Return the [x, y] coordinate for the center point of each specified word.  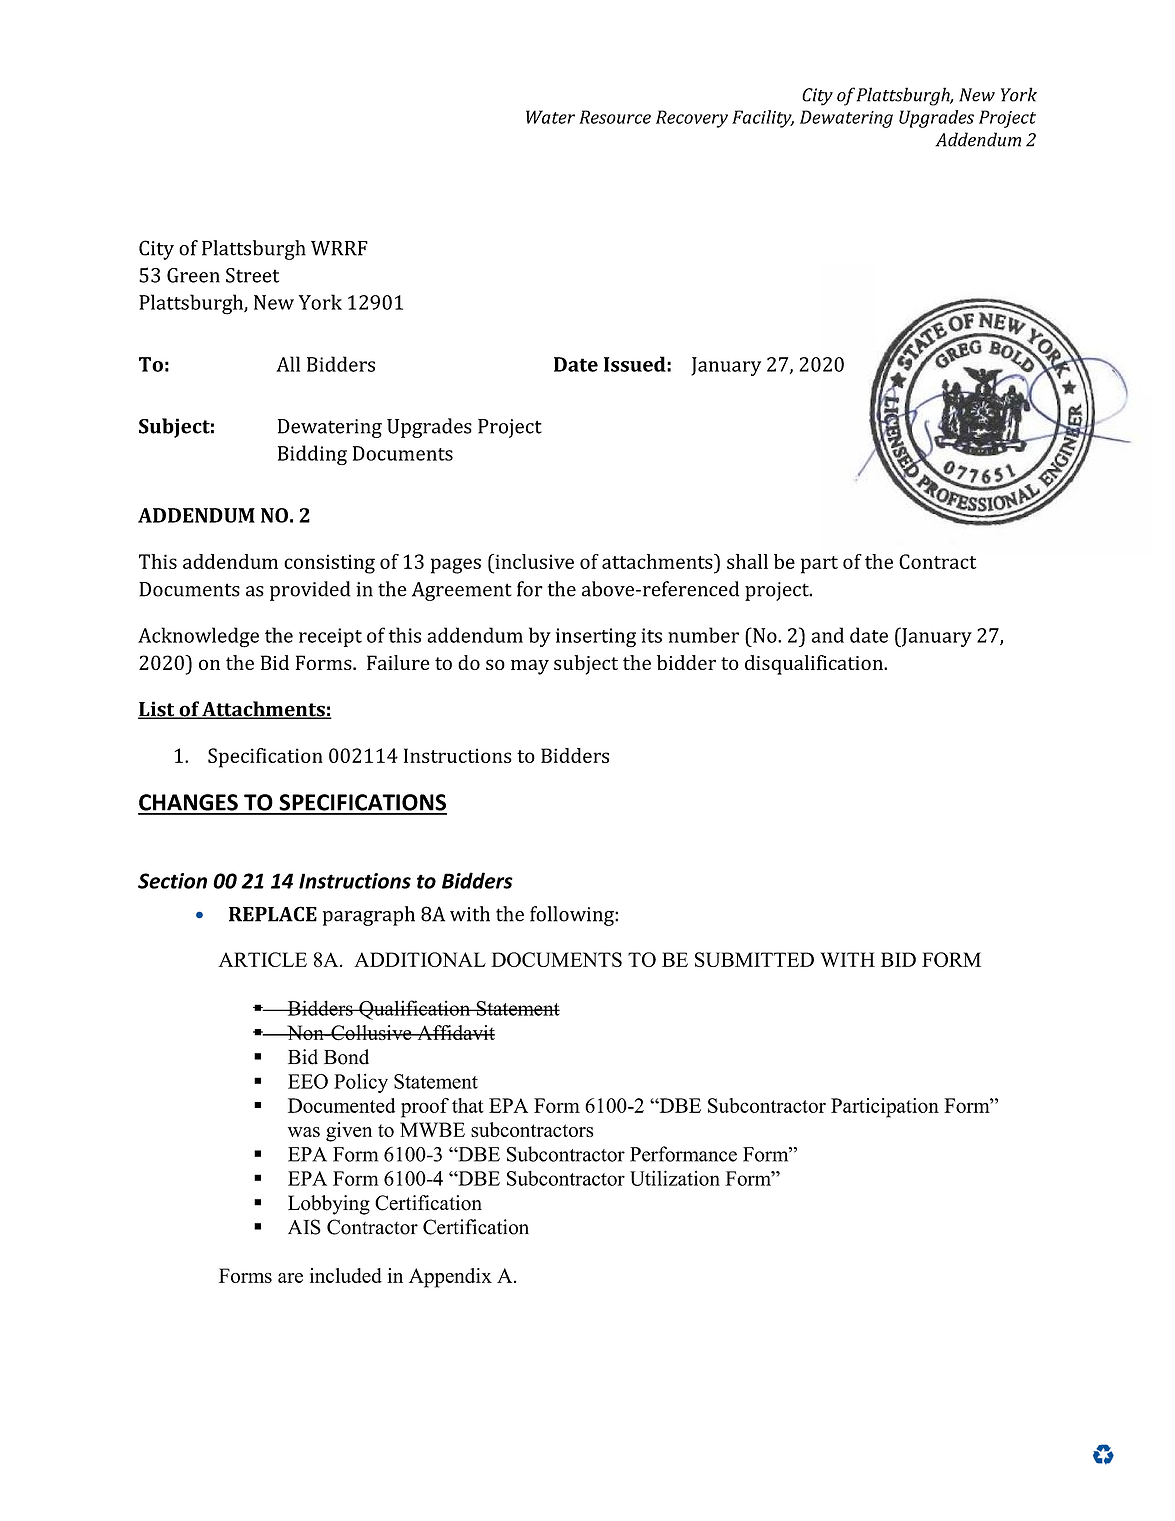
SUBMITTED [754, 959]
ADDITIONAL [420, 959]
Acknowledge [198, 637]
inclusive [533, 561]
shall [747, 561]
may [530, 667]
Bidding [312, 455]
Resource [615, 117]
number [703, 635]
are [290, 1278]
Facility [763, 119]
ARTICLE [262, 959]
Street [252, 275]
